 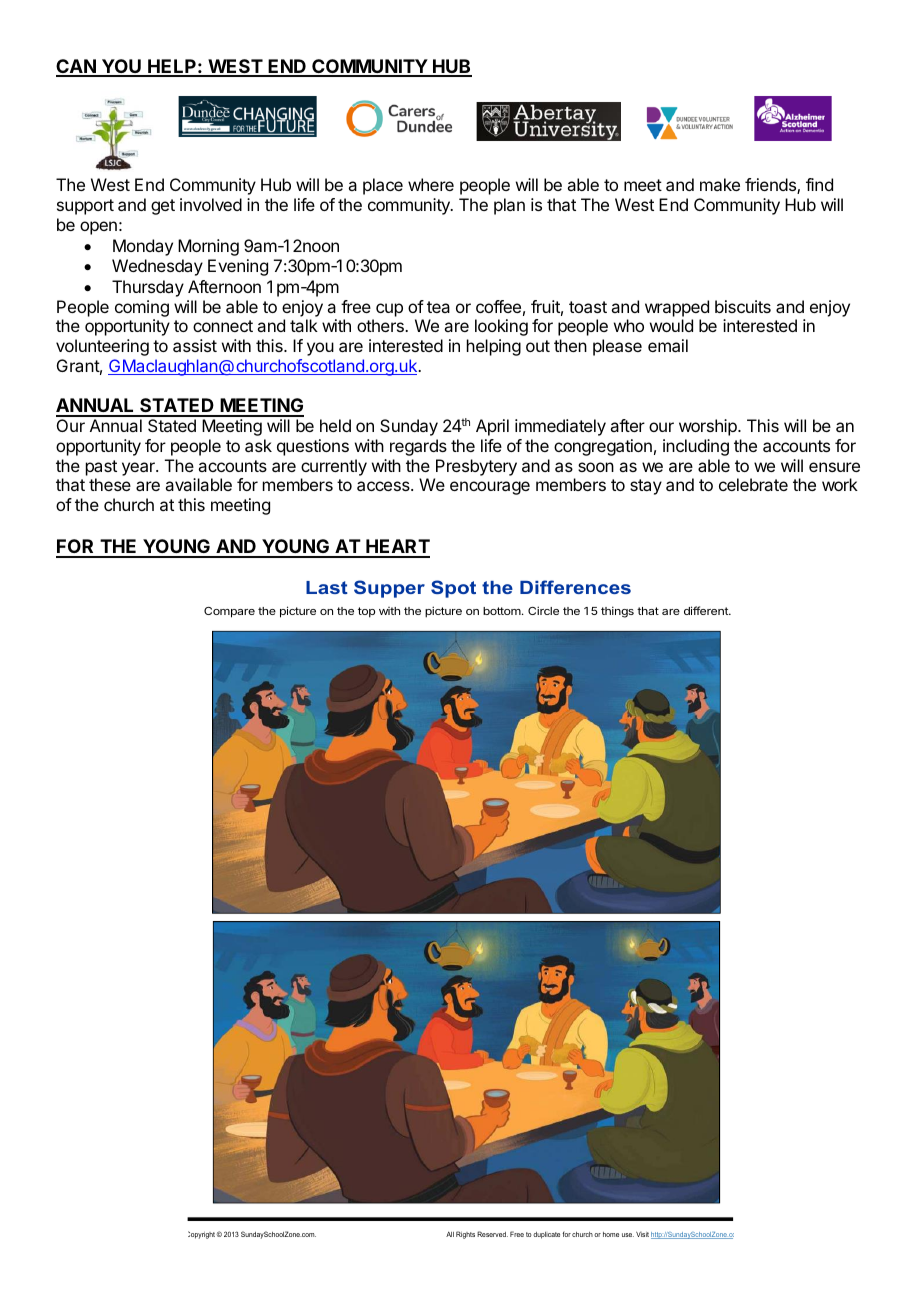 I want to click on All, so click(x=450, y=1234).
